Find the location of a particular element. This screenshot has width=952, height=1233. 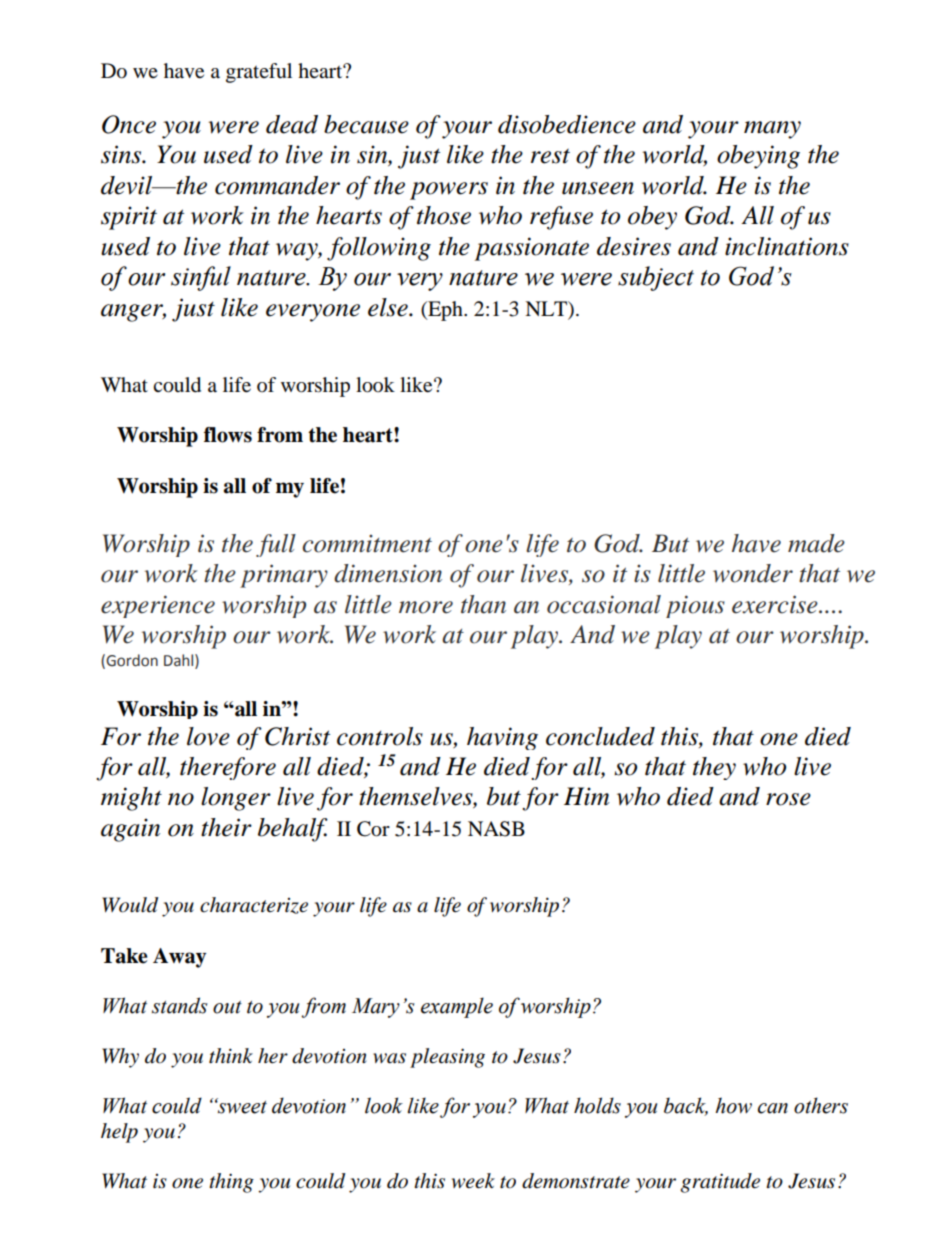

example is located at coordinates (457, 1007).
